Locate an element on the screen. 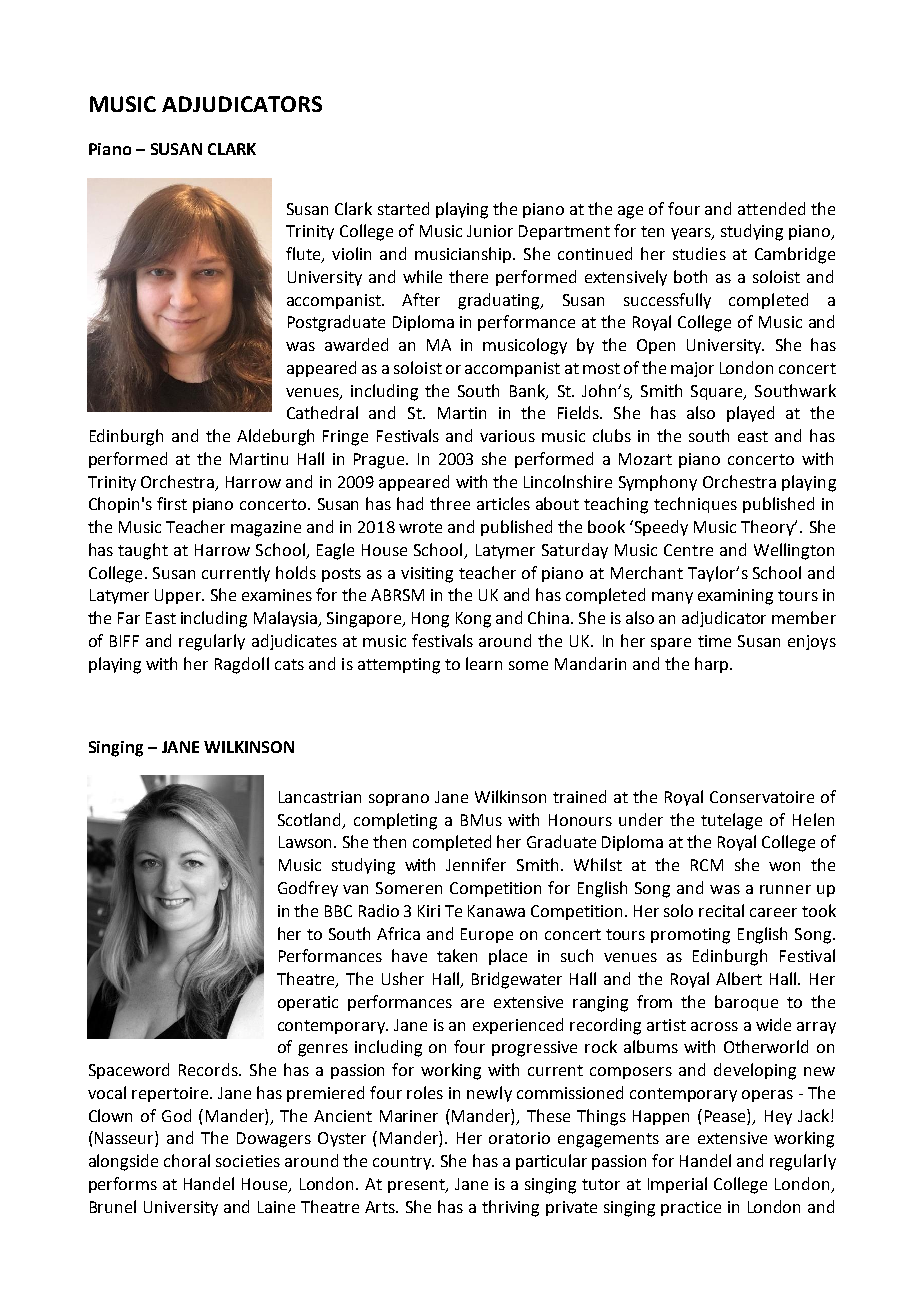 The image size is (924, 1308). choral is located at coordinates (187, 1160).
